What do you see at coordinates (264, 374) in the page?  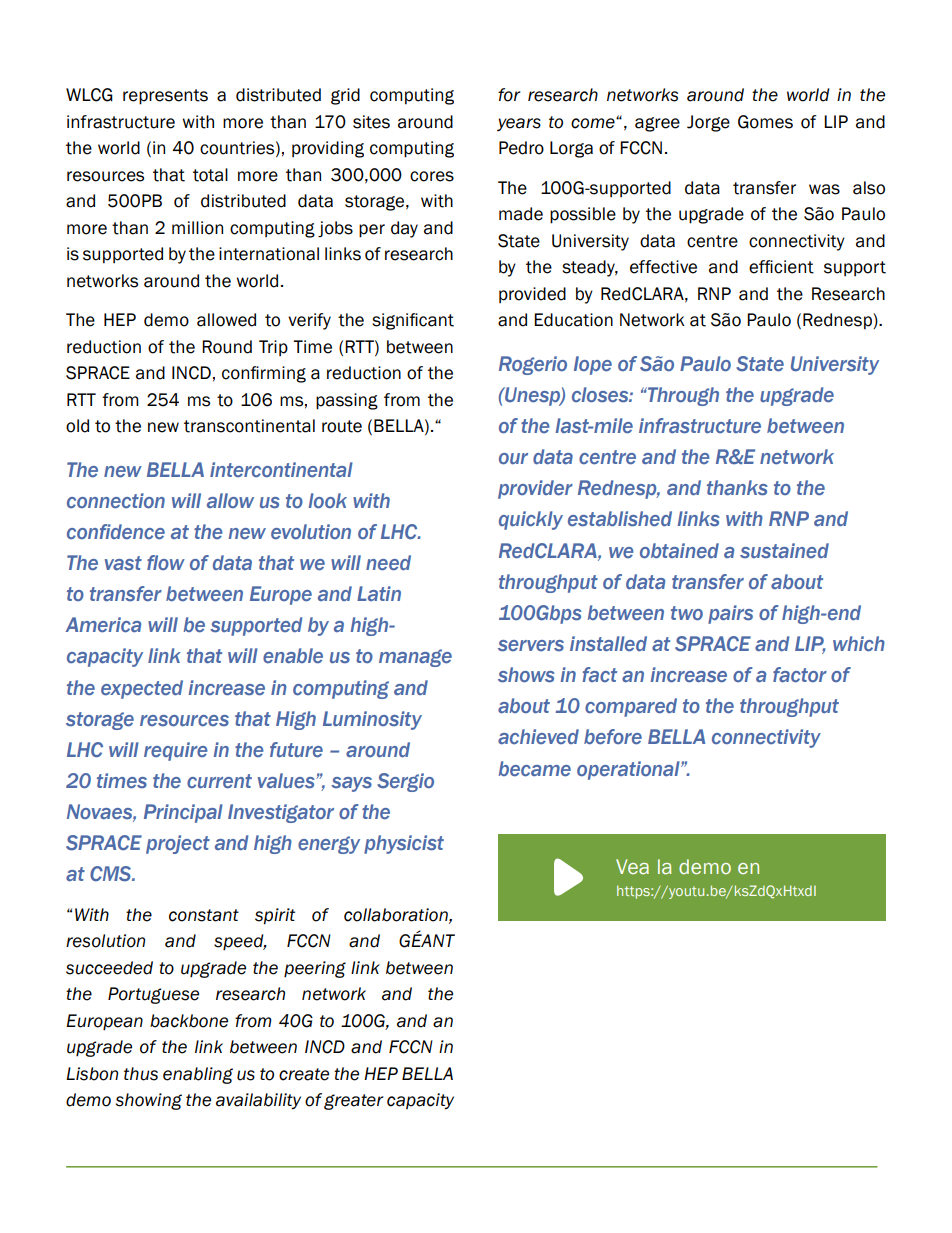 I see `confirming` at bounding box center [264, 374].
